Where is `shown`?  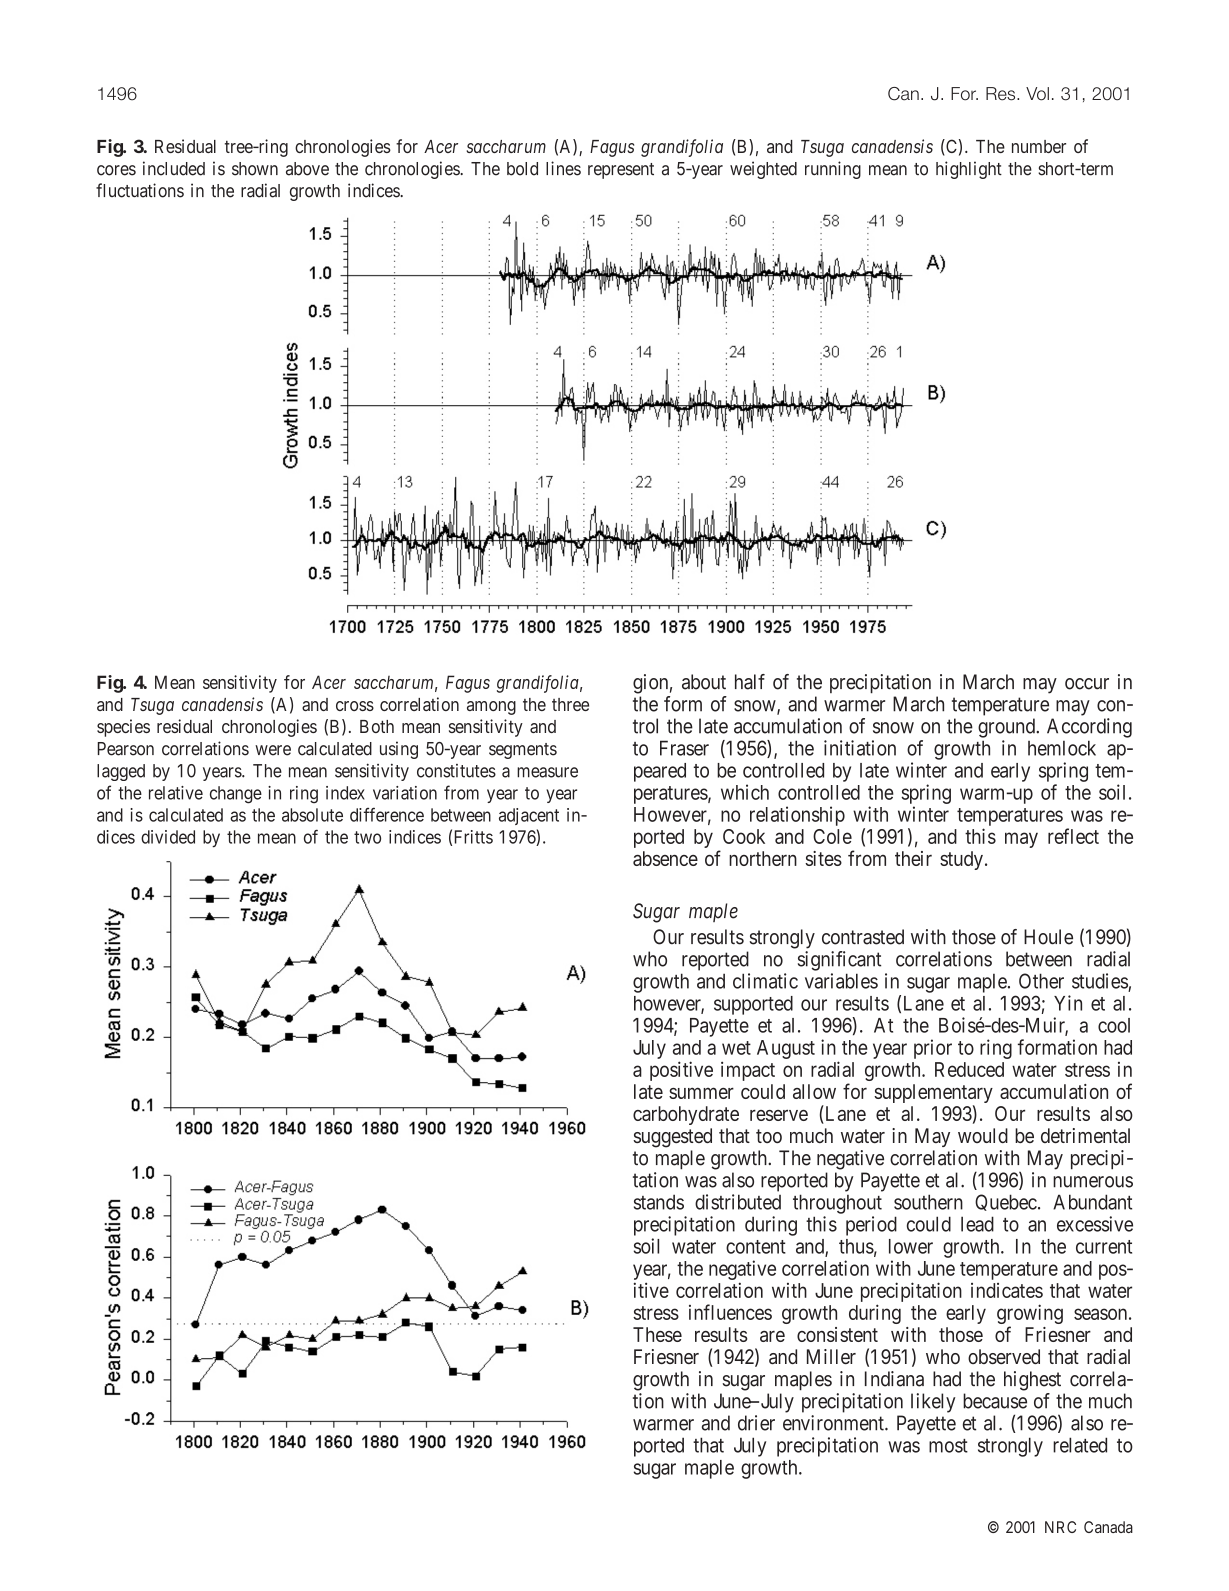 shown is located at coordinates (255, 169).
